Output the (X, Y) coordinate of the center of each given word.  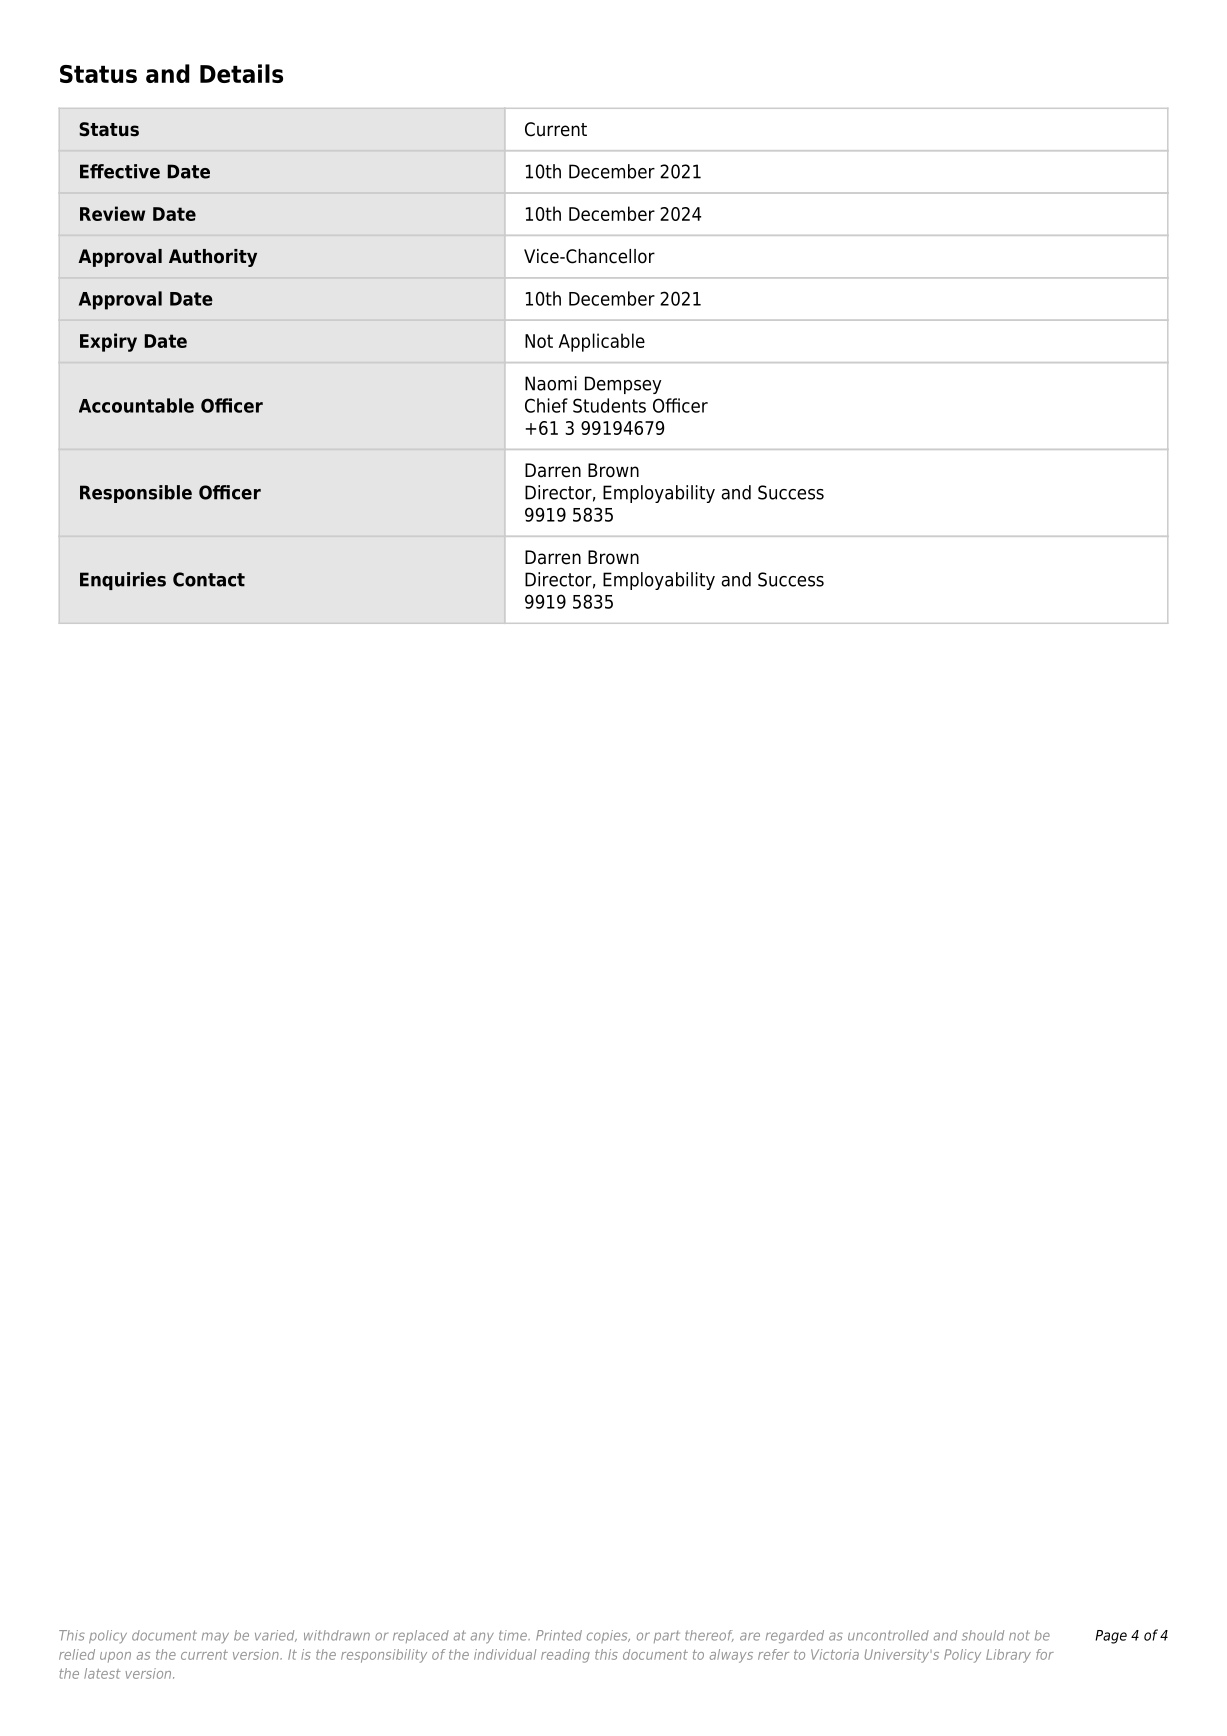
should (983, 1635)
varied (276, 1636)
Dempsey (623, 385)
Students (609, 405)
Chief (546, 405)
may (215, 1637)
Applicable (602, 342)
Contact (209, 579)
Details (241, 73)
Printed (559, 1635)
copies (608, 1636)
